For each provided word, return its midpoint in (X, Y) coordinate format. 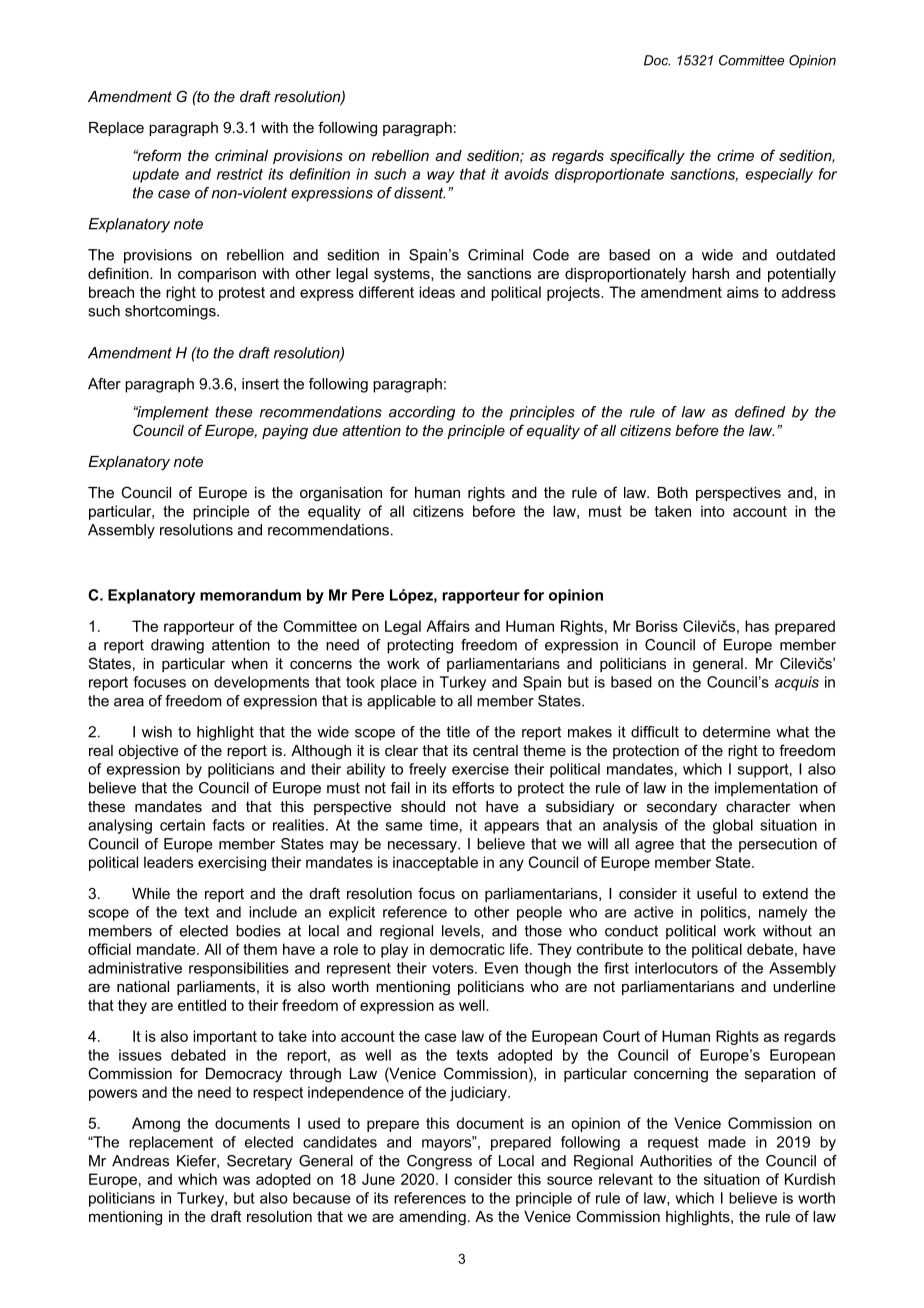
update (156, 175)
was (236, 1180)
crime (735, 155)
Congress (439, 1162)
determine (736, 732)
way (441, 177)
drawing (177, 646)
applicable (401, 702)
